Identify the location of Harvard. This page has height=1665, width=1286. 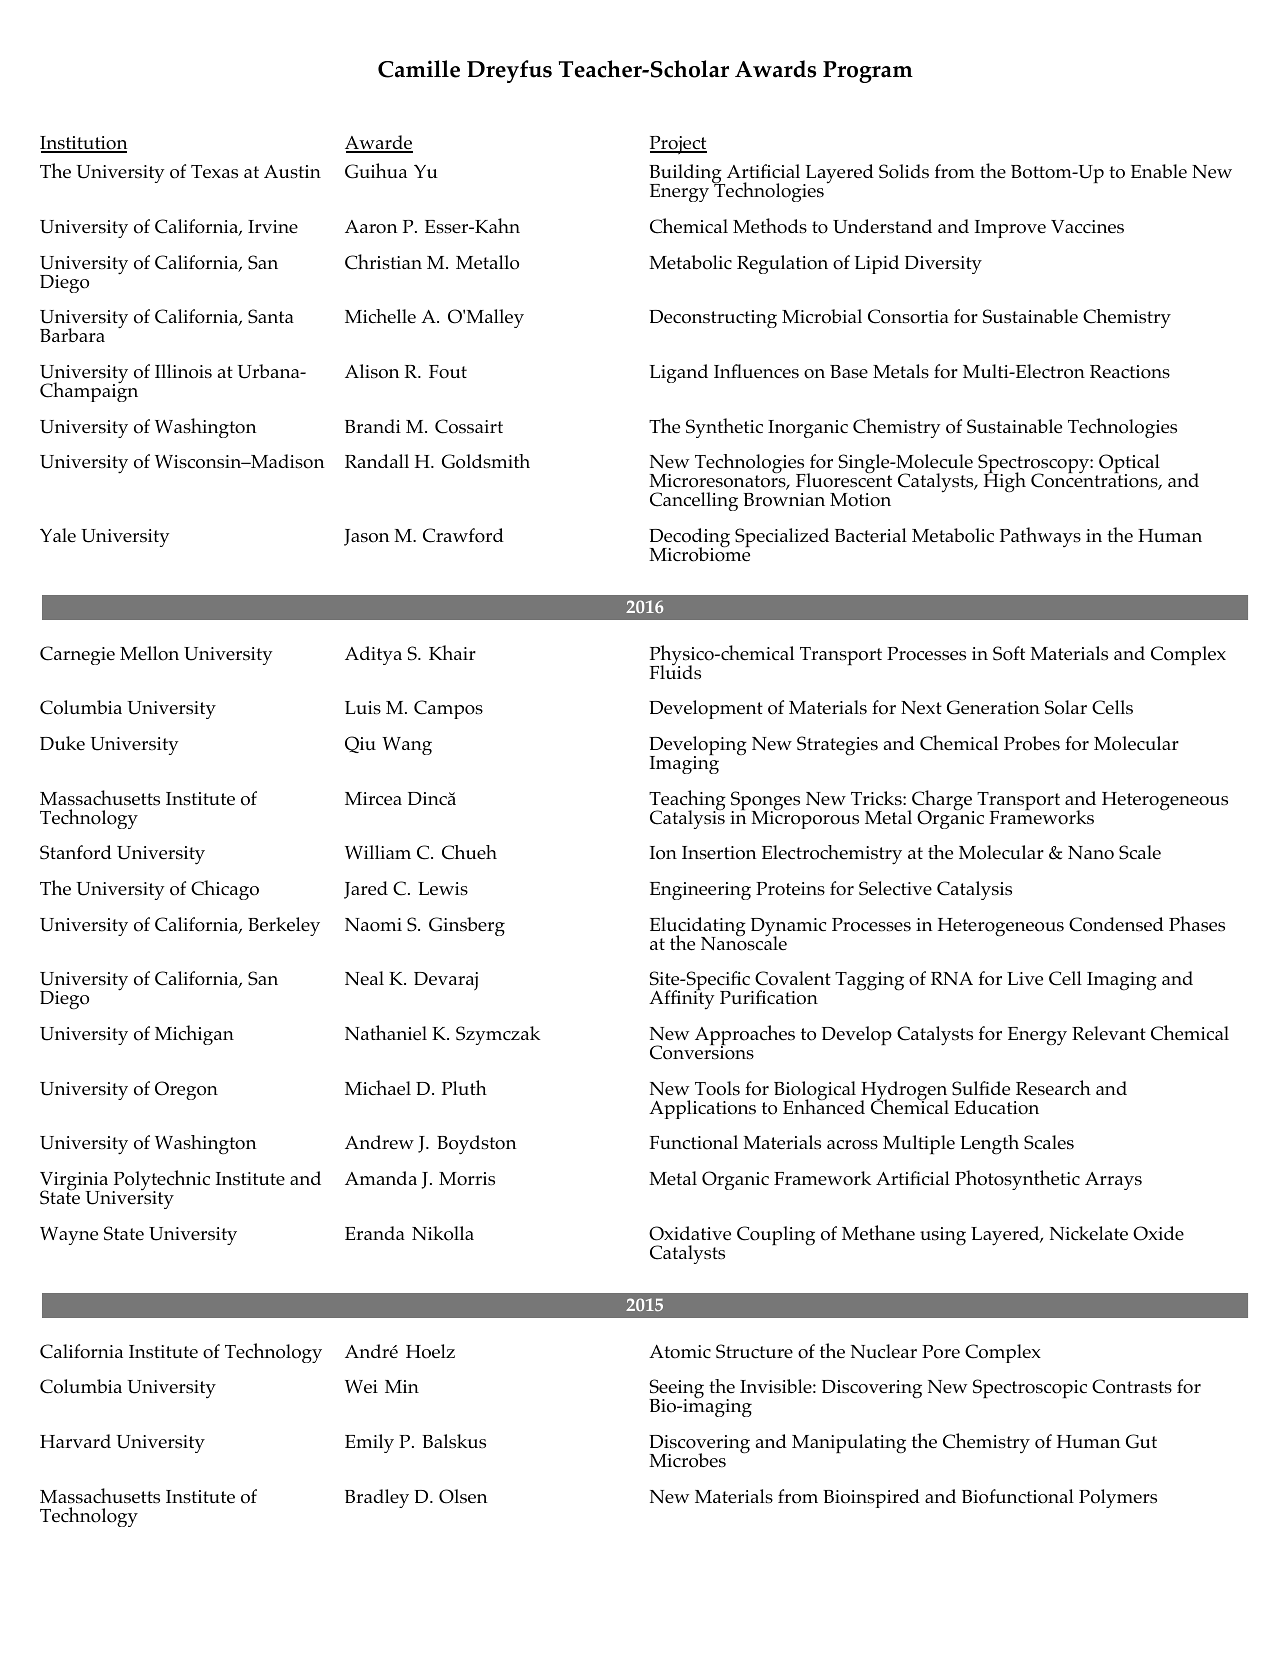
(75, 1441).
